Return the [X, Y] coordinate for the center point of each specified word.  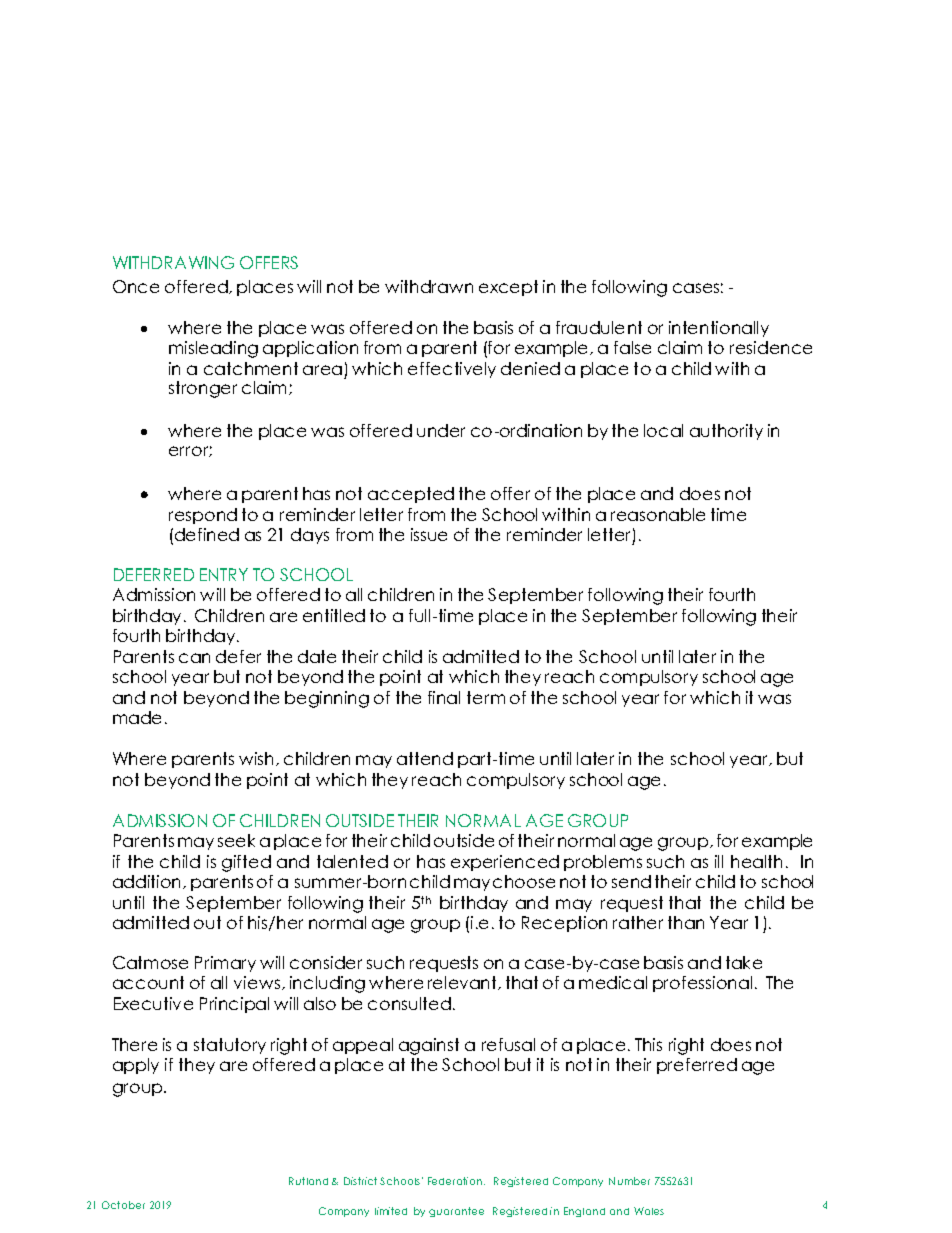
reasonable [658, 514]
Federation [455, 1181]
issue [429, 534]
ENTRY [224, 574]
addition [148, 882]
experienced [505, 863]
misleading [213, 349]
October [123, 1205]
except [508, 288]
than [686, 922]
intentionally [719, 329]
